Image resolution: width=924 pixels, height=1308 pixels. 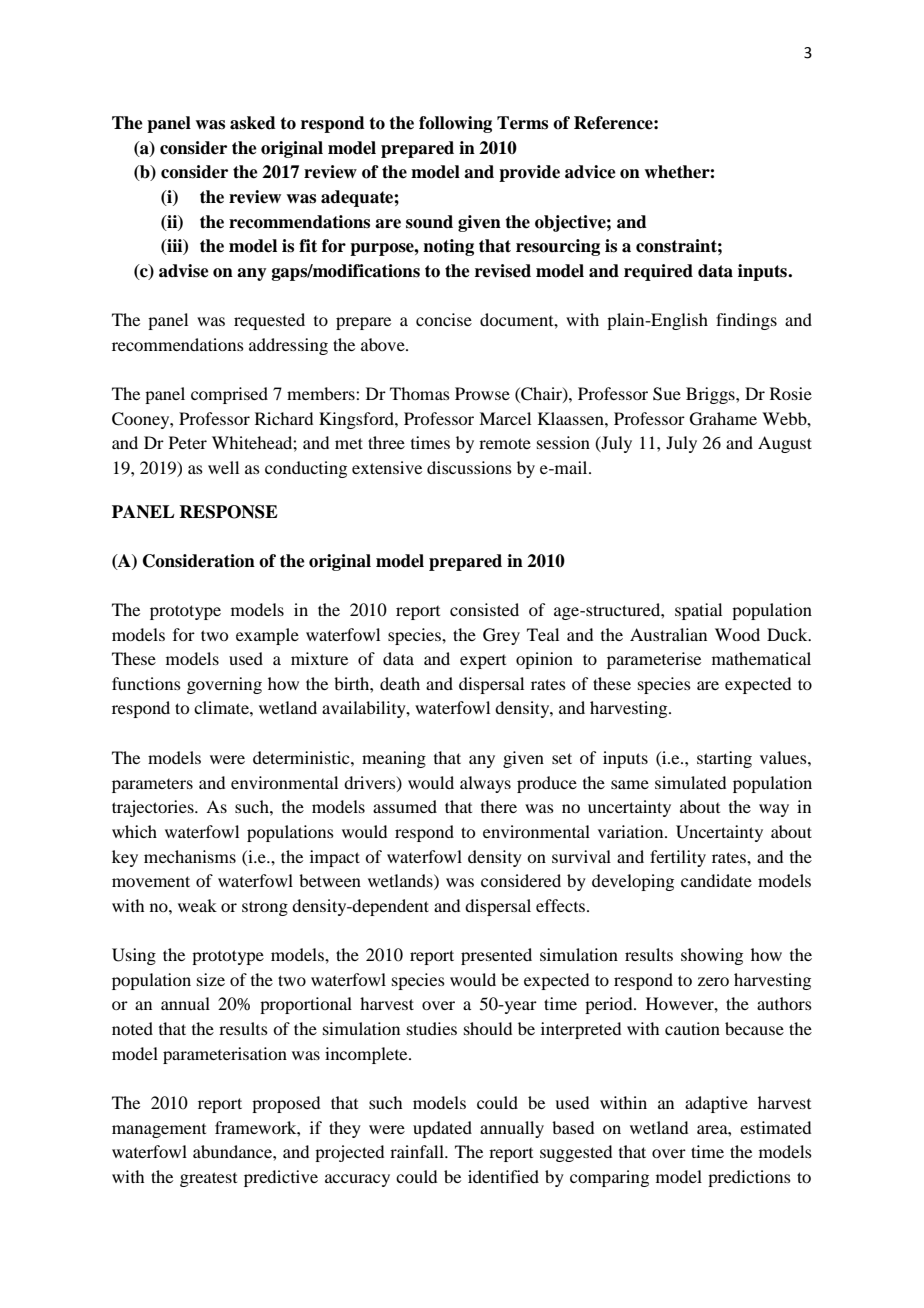 I want to click on advice, so click(x=590, y=172).
